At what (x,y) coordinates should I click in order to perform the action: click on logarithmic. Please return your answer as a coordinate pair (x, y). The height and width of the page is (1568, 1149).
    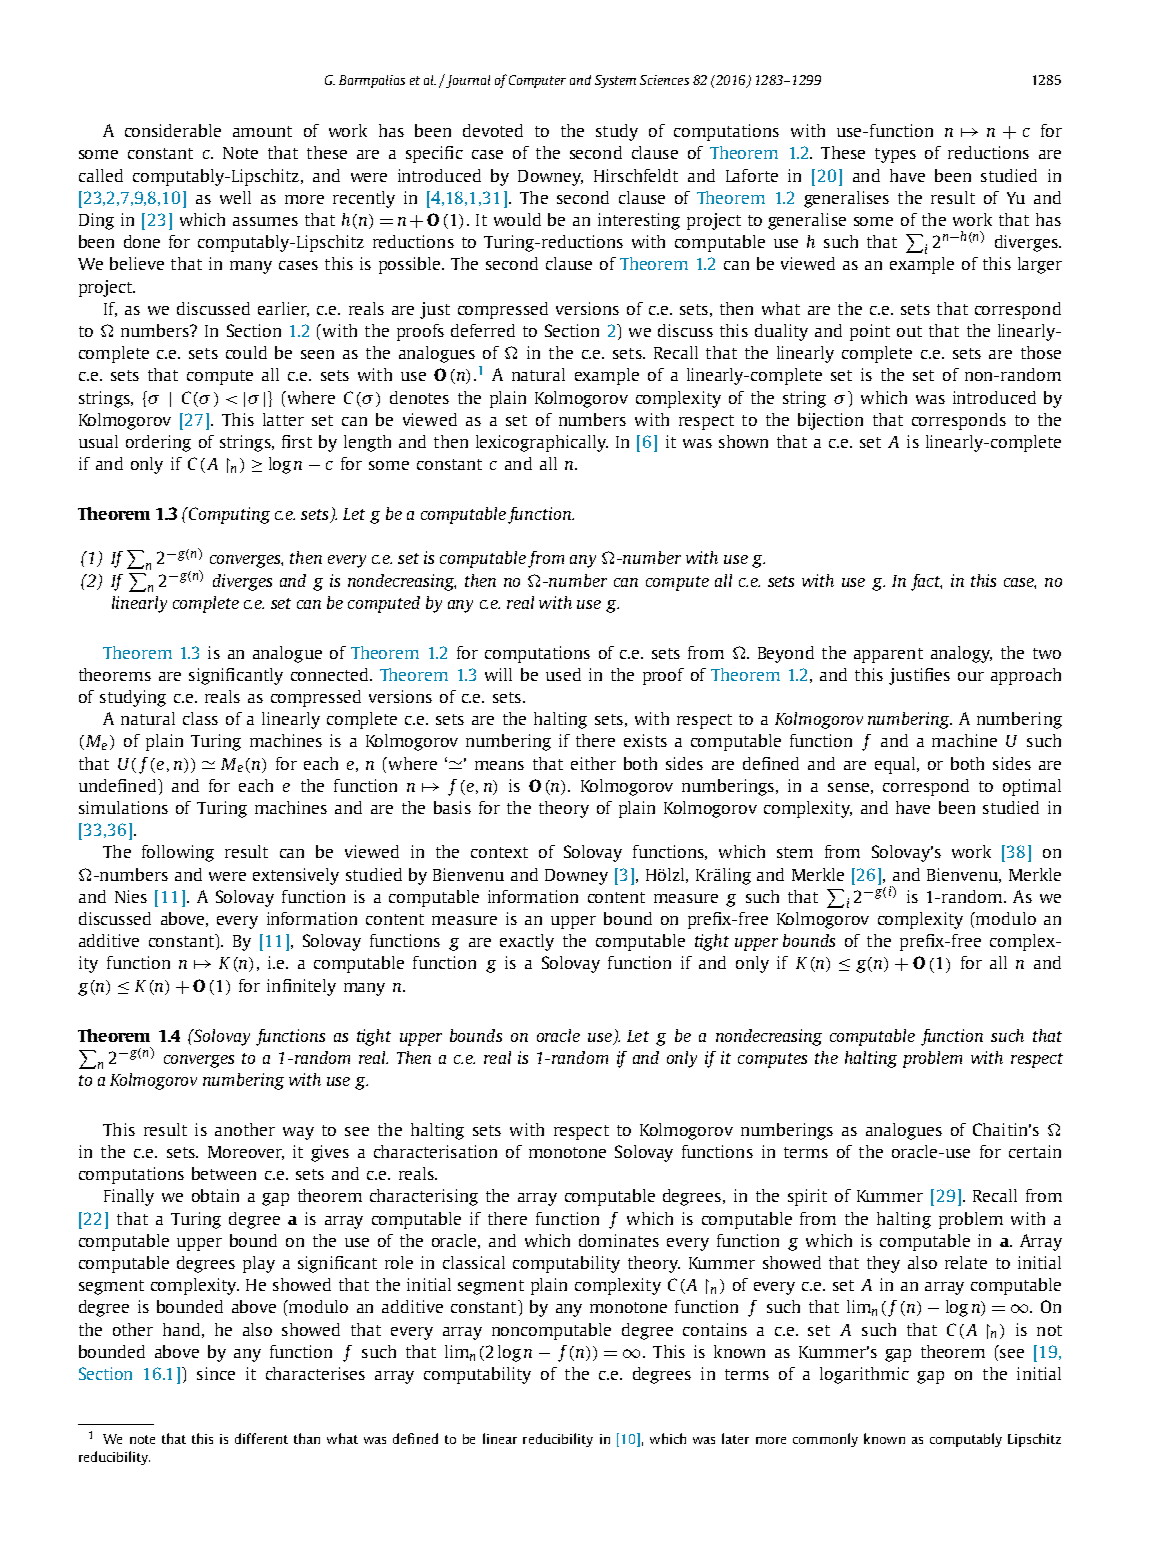
    Looking at the image, I should click on (864, 1375).
